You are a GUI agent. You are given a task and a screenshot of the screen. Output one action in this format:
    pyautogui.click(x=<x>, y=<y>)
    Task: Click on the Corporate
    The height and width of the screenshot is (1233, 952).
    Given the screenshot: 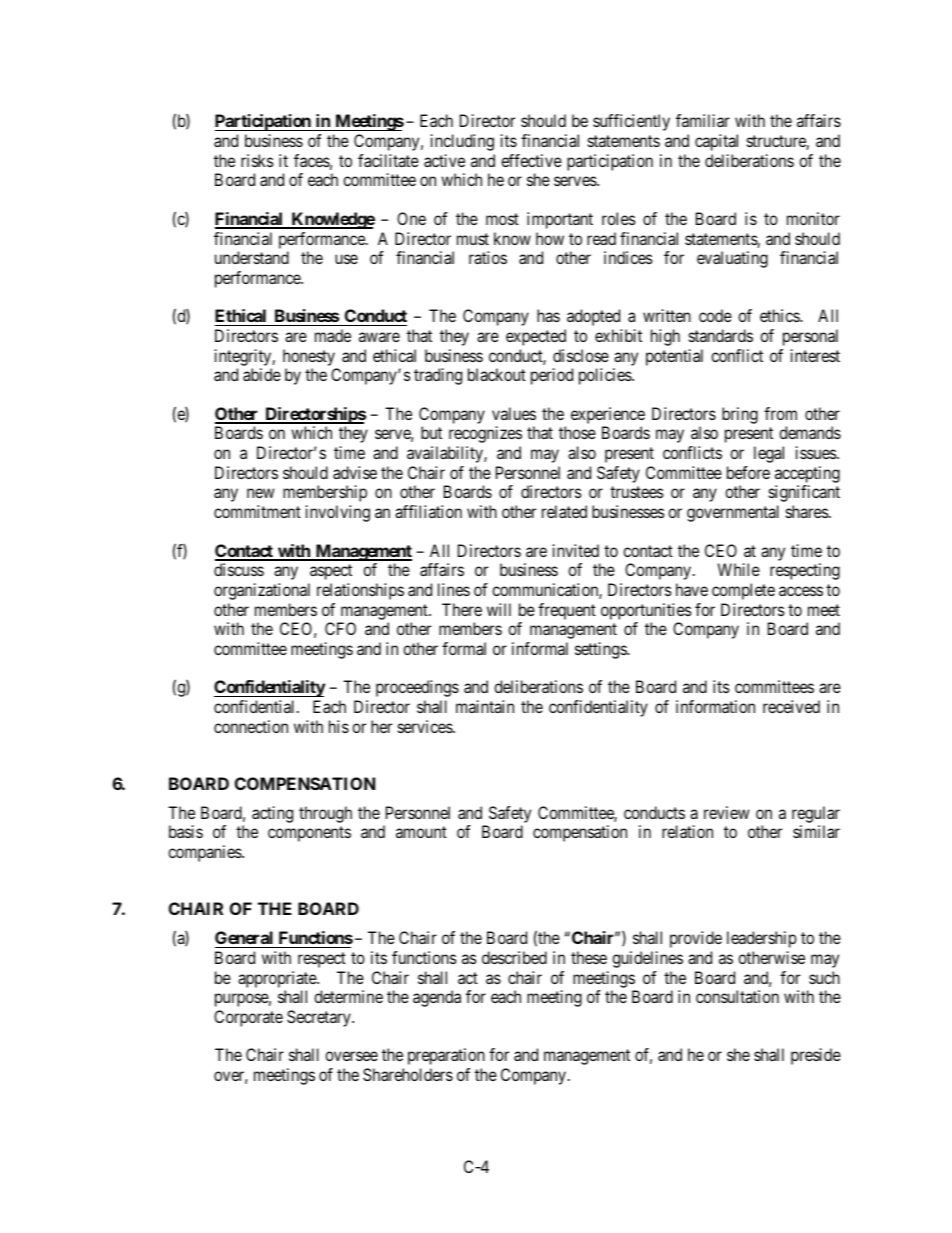 What is the action you would take?
    pyautogui.click(x=248, y=1018)
